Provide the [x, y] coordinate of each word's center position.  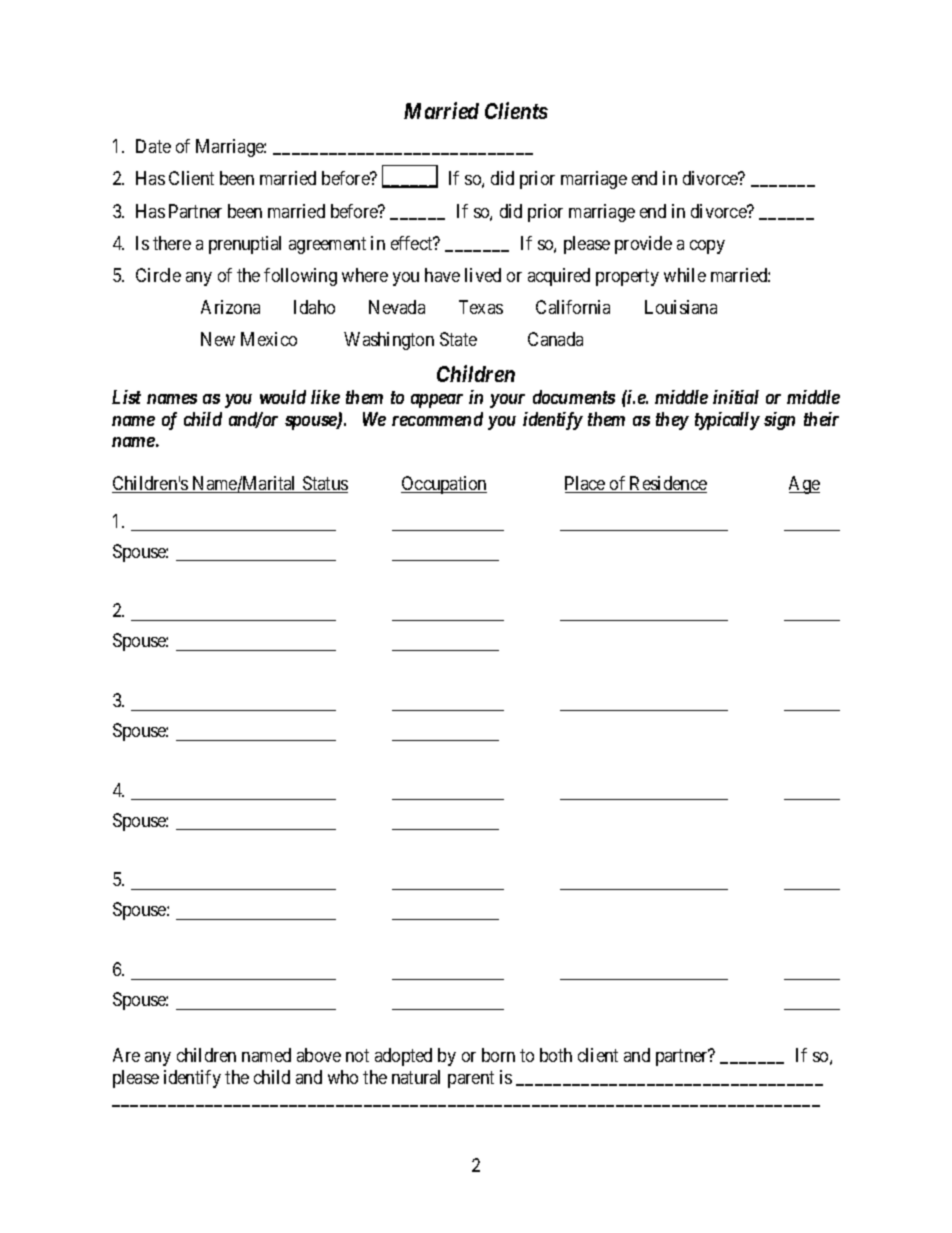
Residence [667, 484]
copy [707, 247]
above [319, 1055]
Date [153, 146]
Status [324, 484]
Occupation [444, 485]
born [498, 1055]
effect [413, 243]
